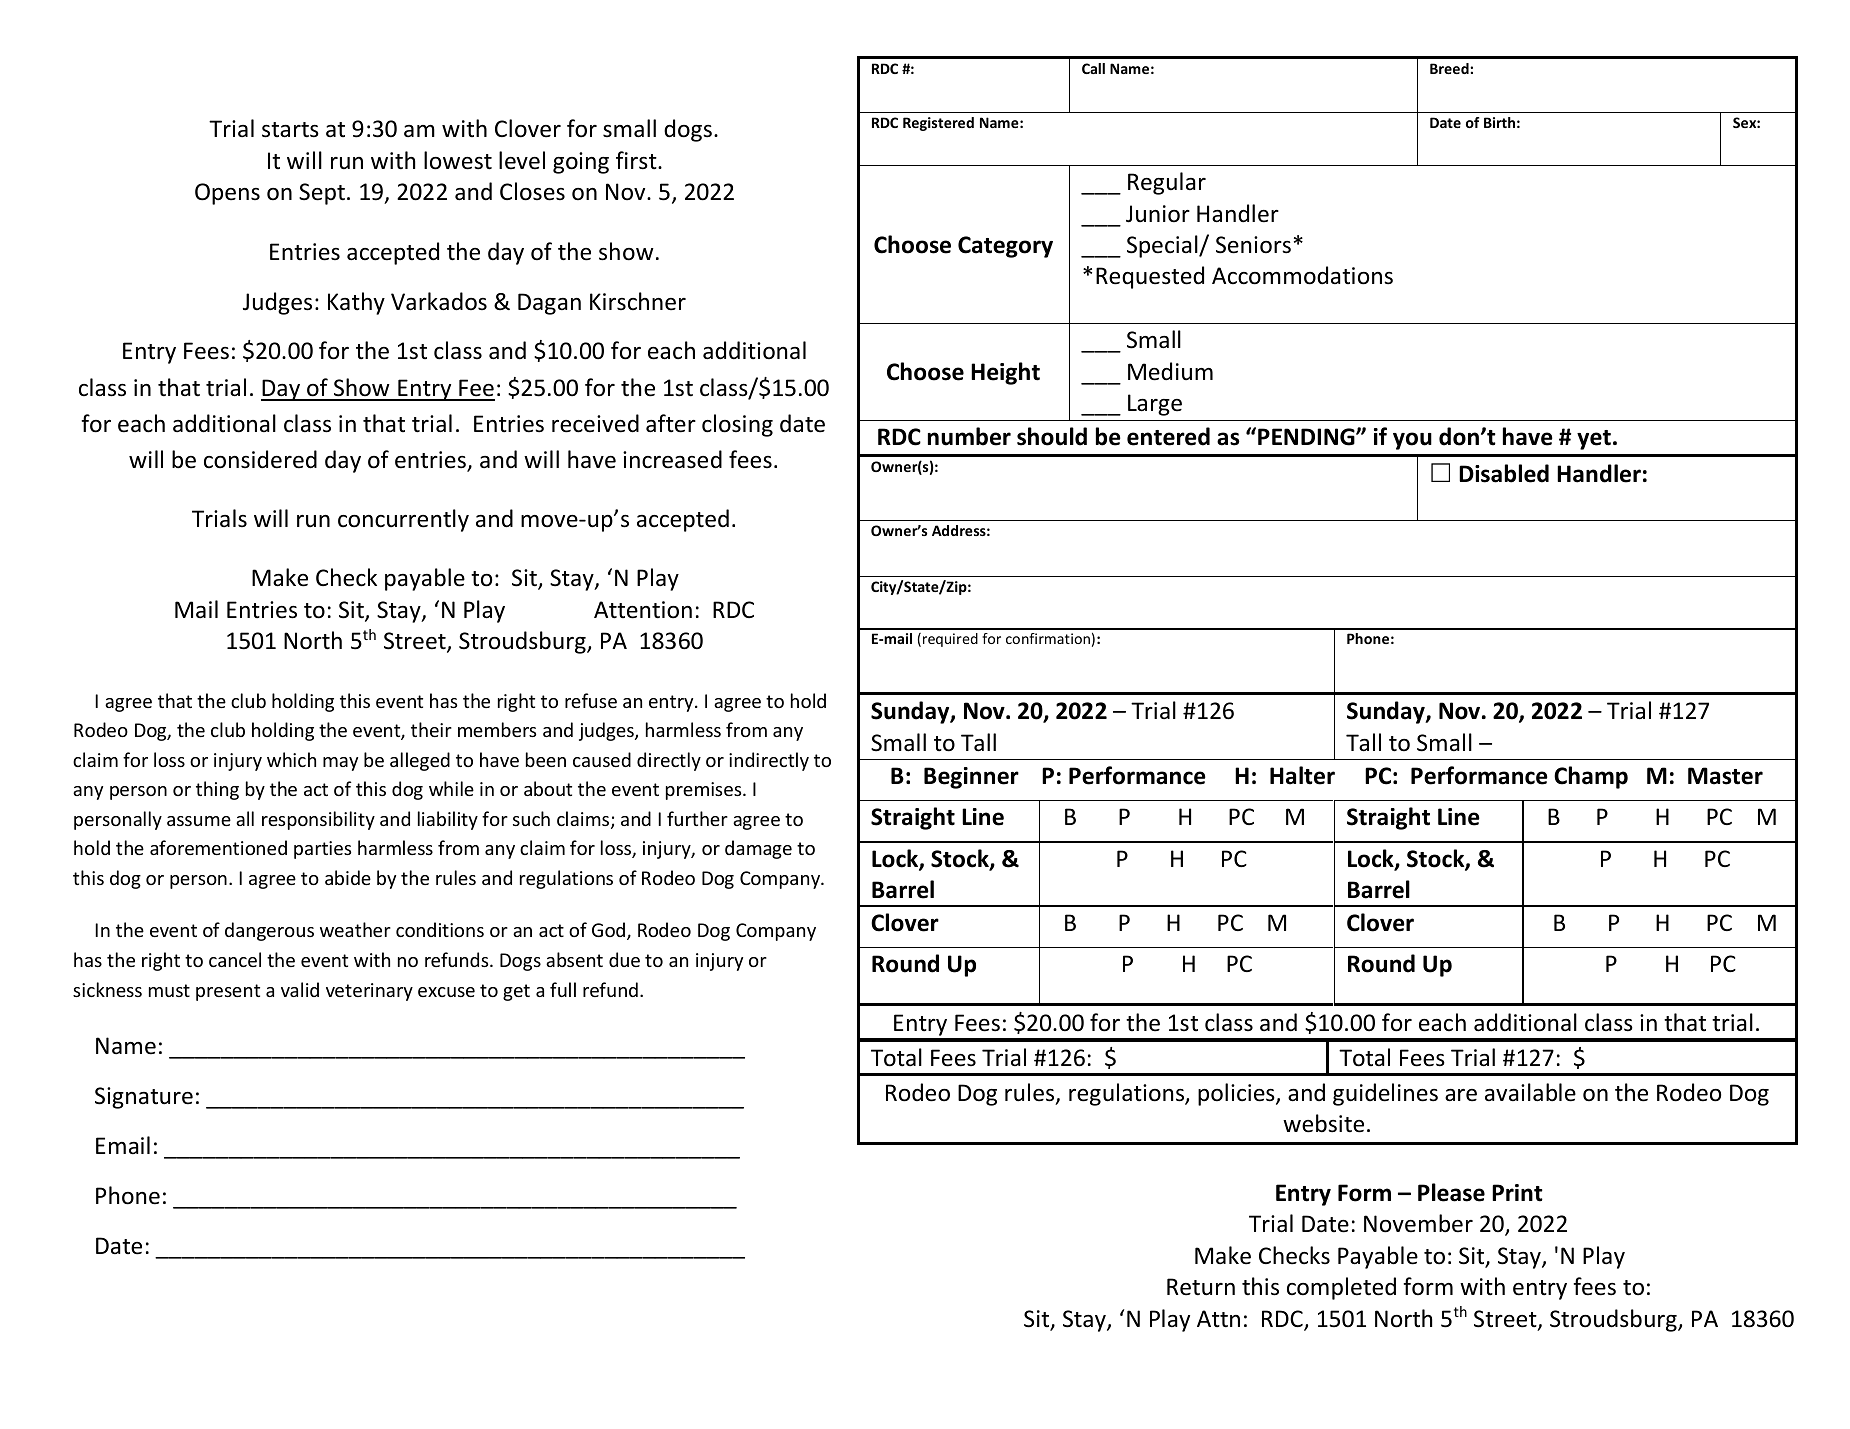 The width and height of the document is (1850, 1429). Describe the element at coordinates (260, 459) in the document. I see `considered` at that location.
